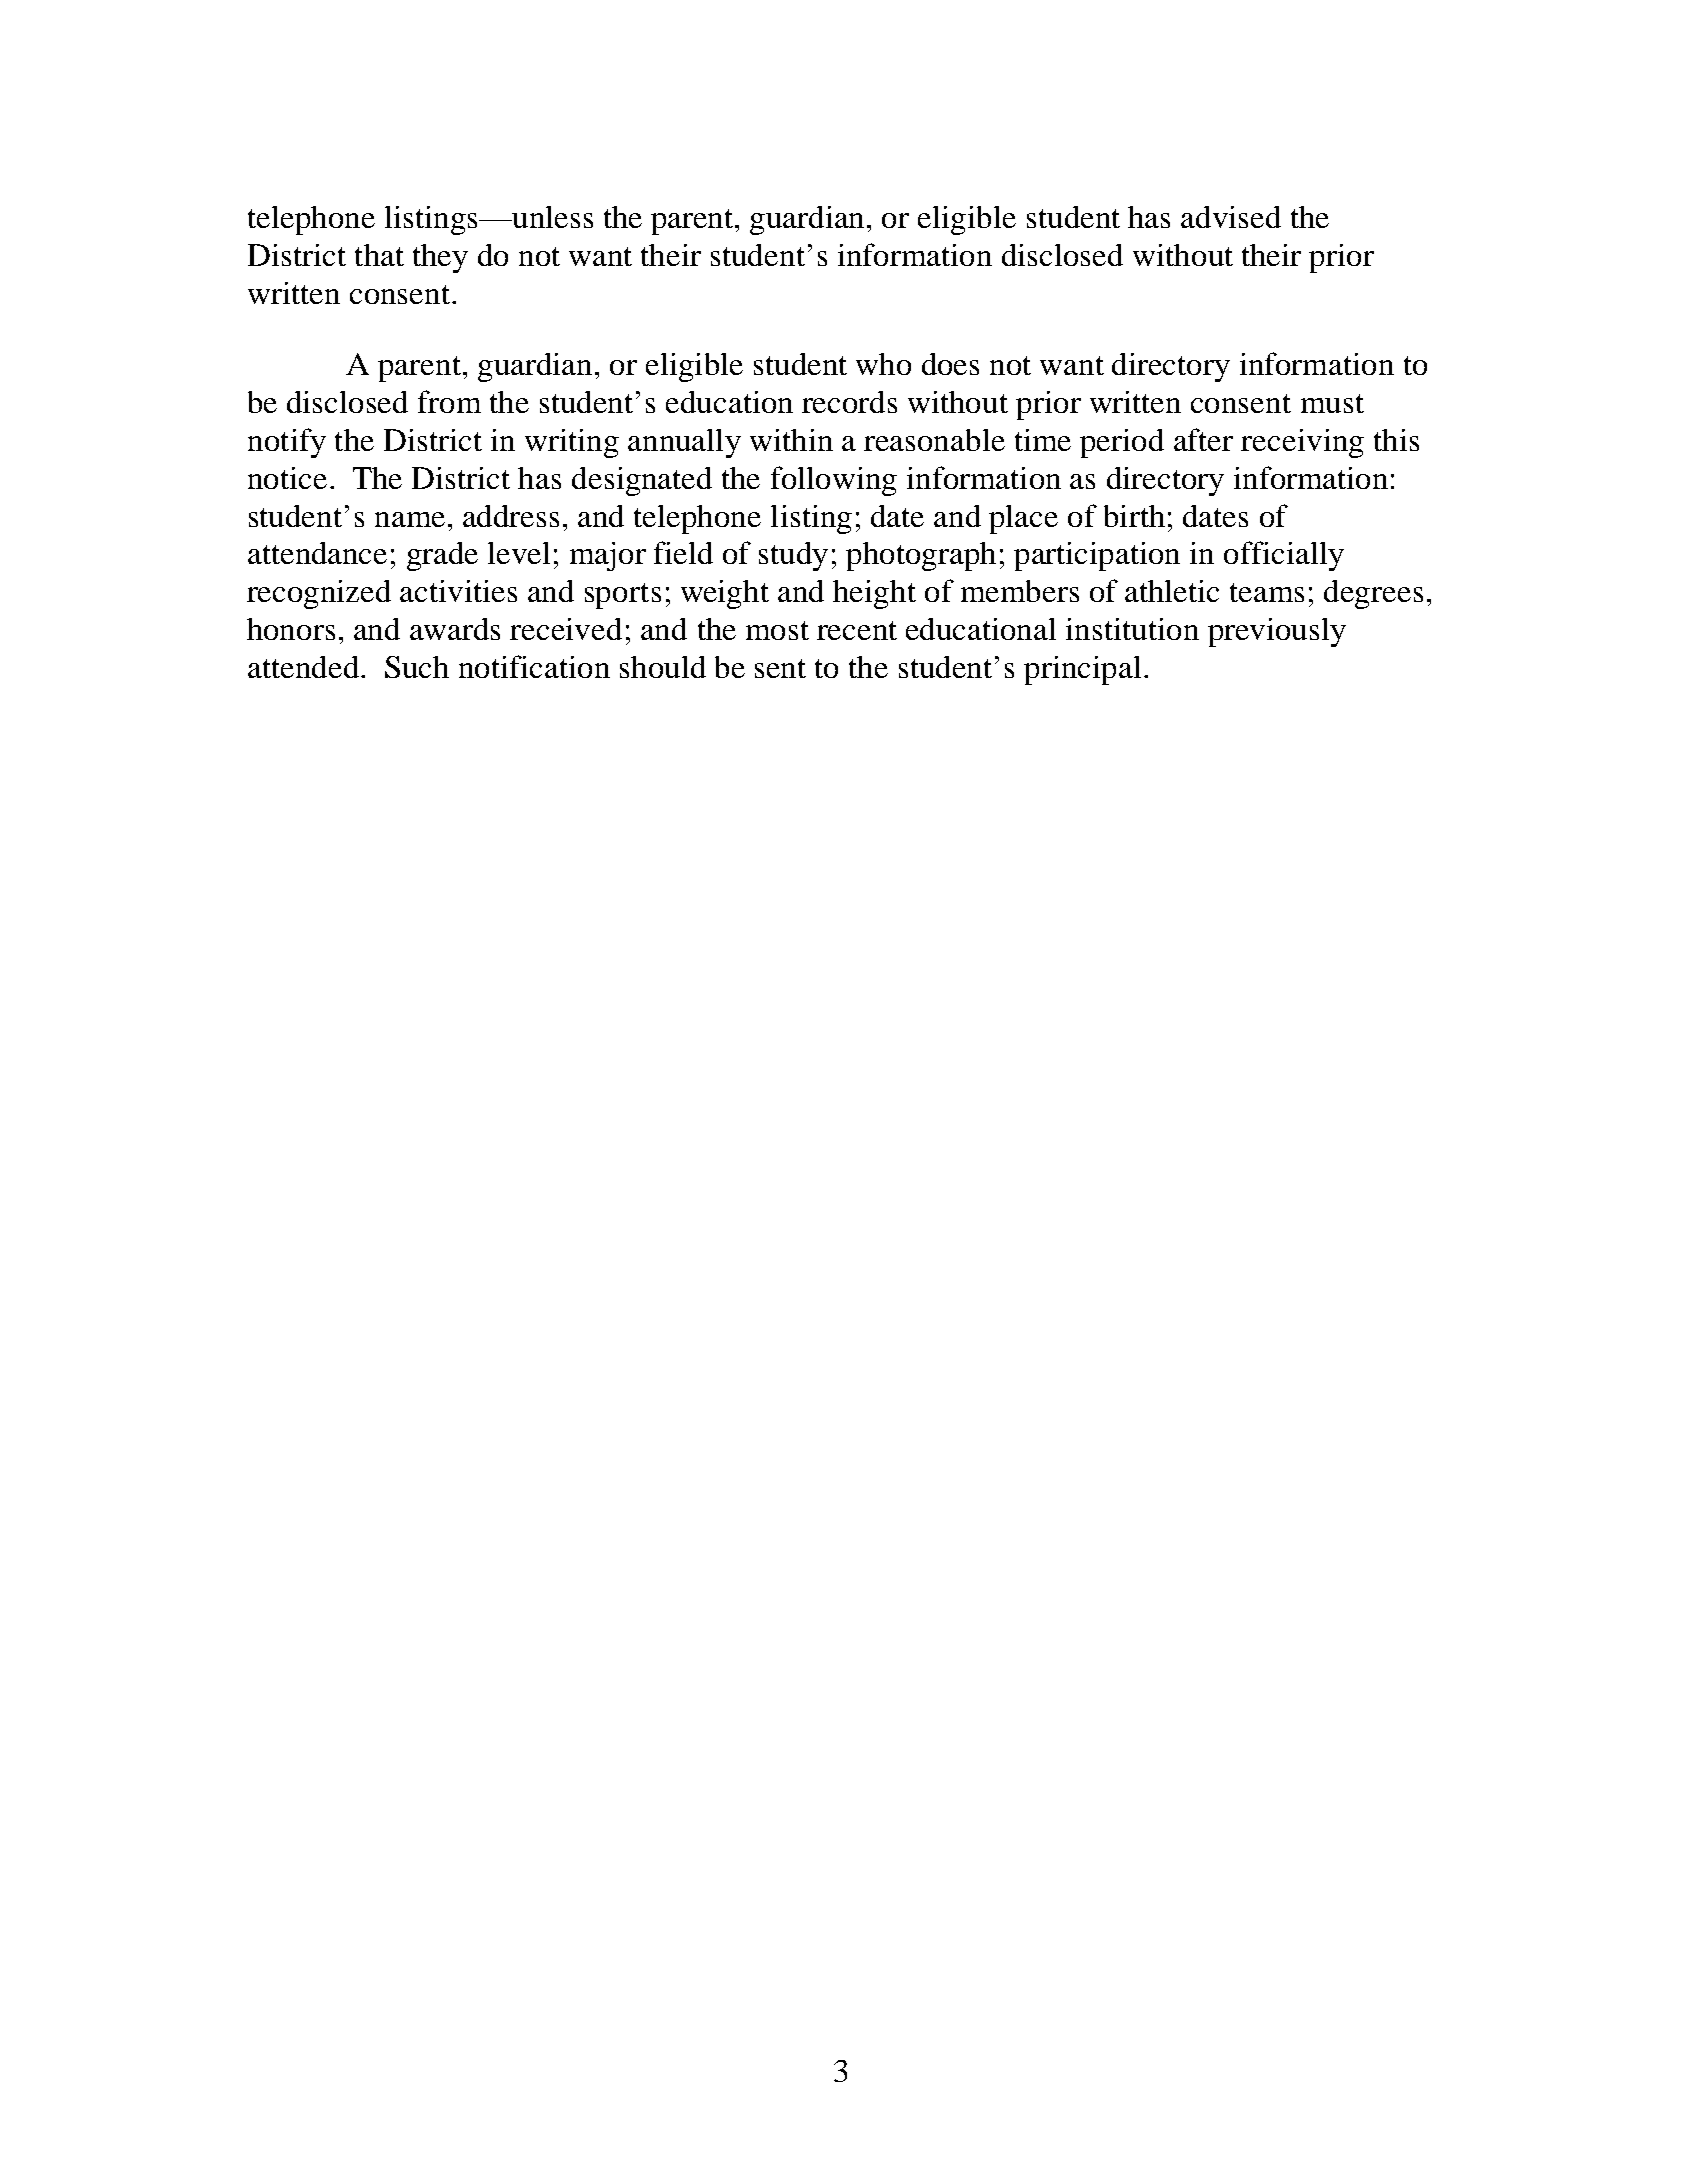 The width and height of the image is (1682, 2176). What do you see at coordinates (793, 556) in the image?
I see `study` at bounding box center [793, 556].
